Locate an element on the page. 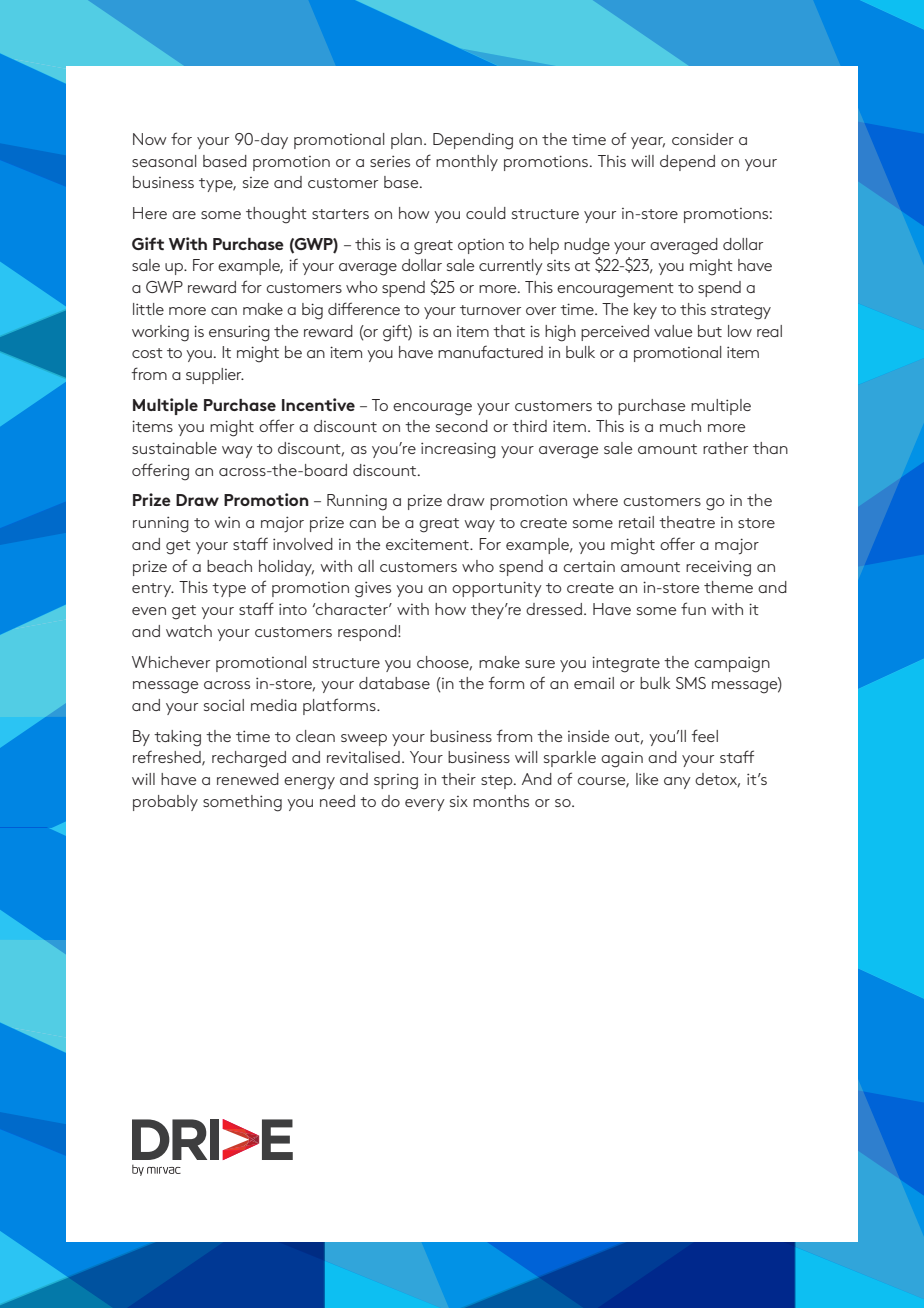 The height and width of the image is (1308, 924). monthly is located at coordinates (467, 163).
